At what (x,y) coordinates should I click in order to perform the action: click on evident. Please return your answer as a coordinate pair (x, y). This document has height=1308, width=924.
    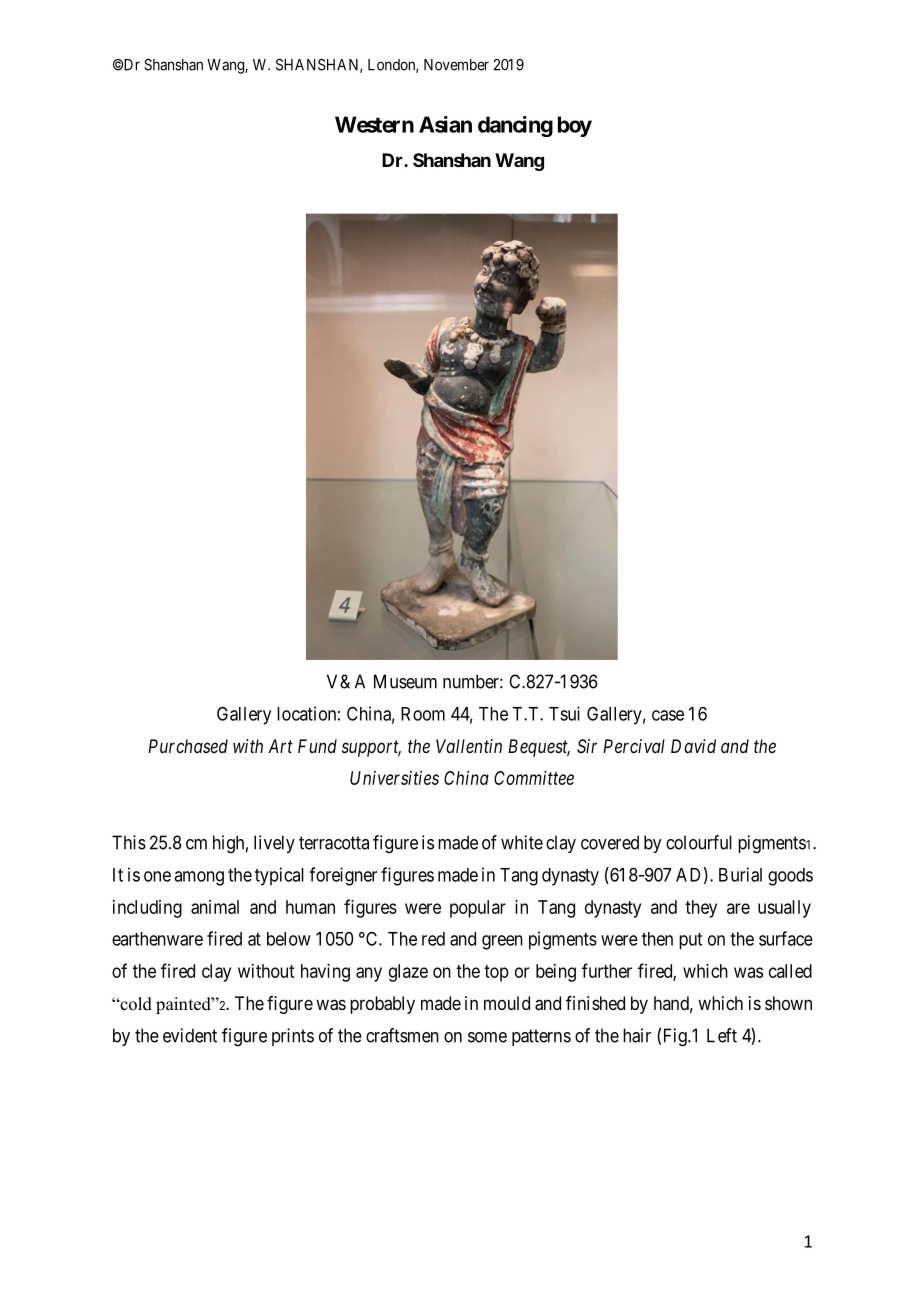
    Looking at the image, I should click on (190, 1035).
